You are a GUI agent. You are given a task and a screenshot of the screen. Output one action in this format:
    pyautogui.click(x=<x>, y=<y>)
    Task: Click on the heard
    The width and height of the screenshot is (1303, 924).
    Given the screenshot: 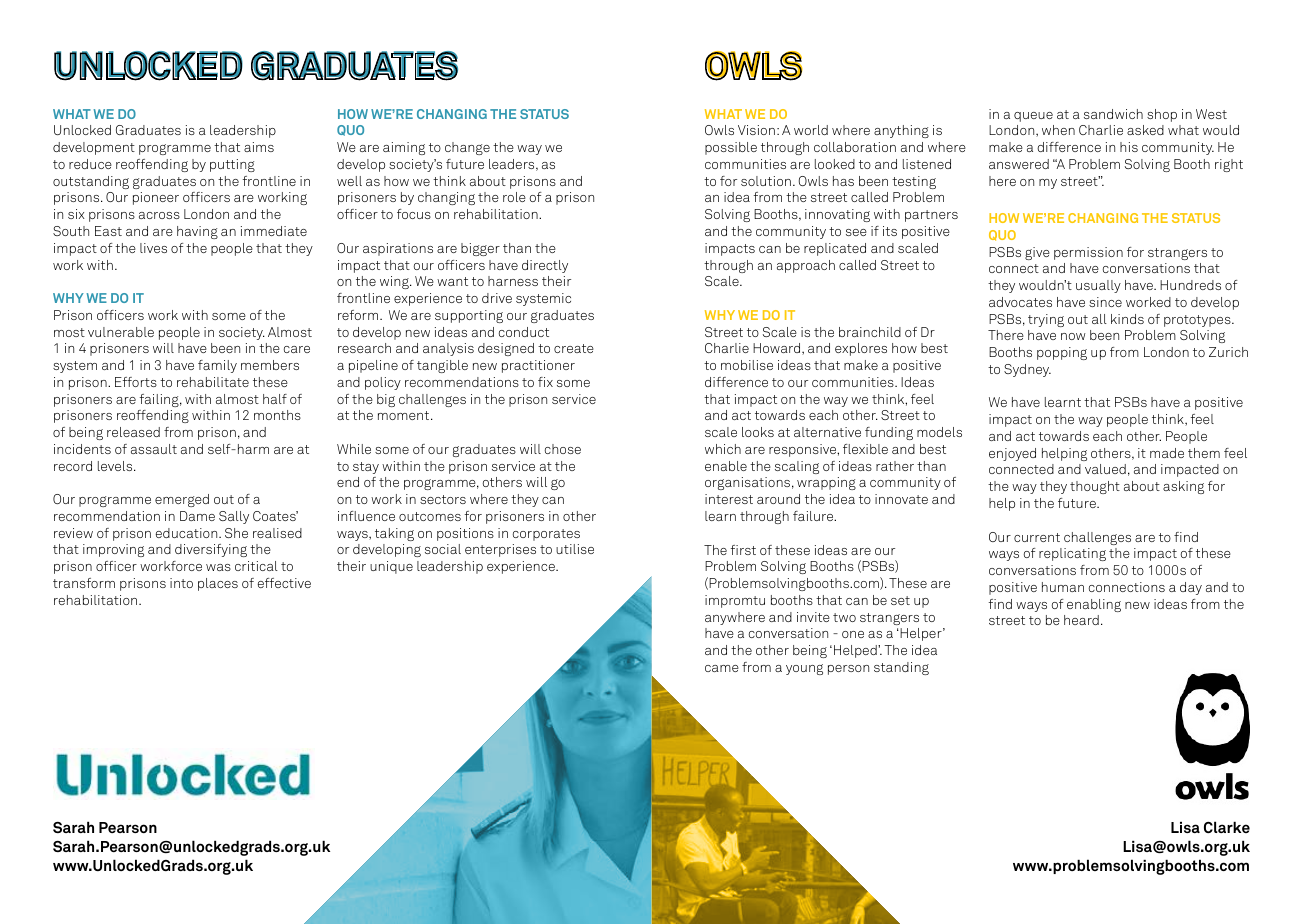 What is the action you would take?
    pyautogui.click(x=1081, y=620)
